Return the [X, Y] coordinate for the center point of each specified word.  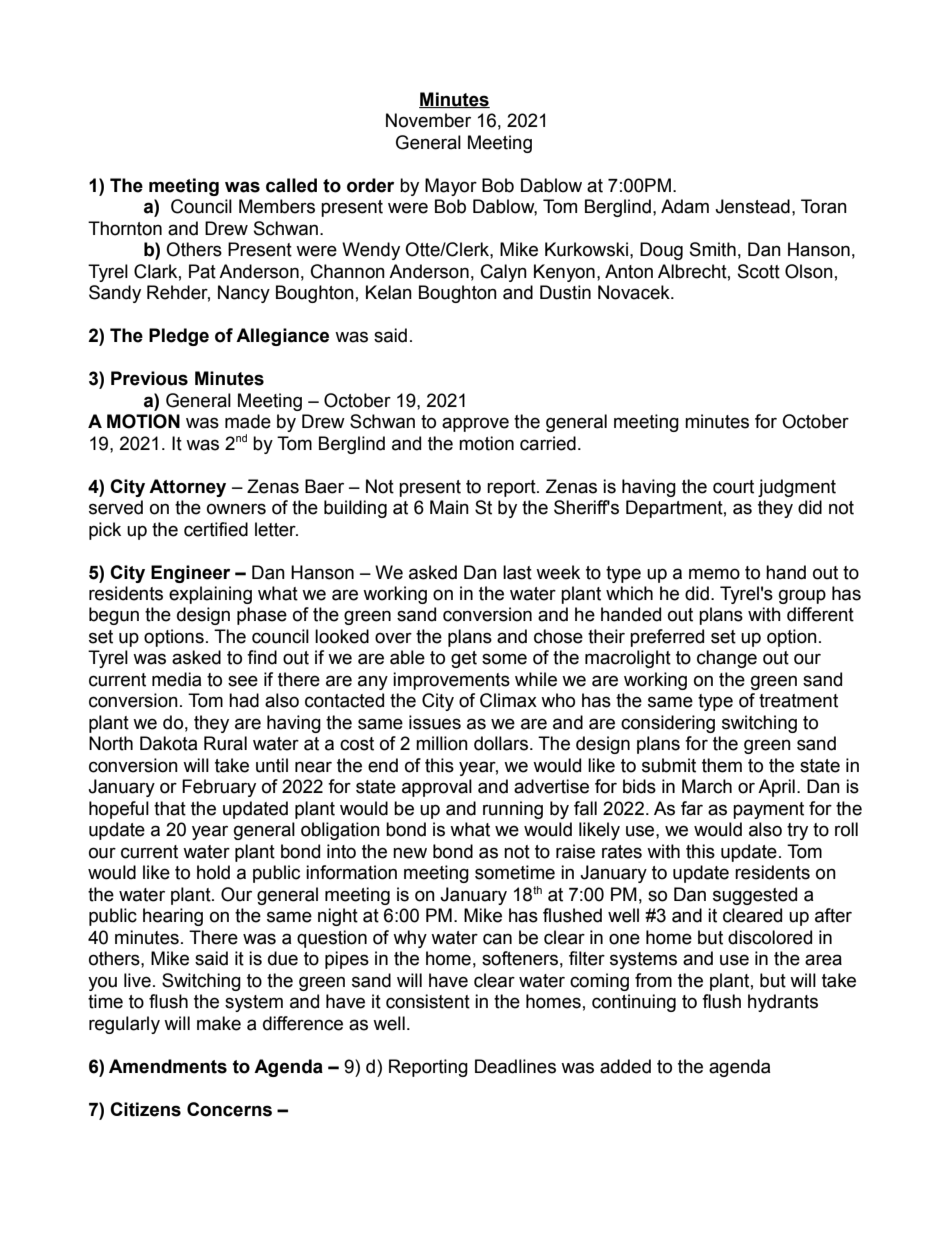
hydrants [783, 1003]
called [291, 185]
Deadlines [515, 1066]
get [464, 659]
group [802, 596]
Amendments [168, 1066]
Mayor [451, 187]
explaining [210, 595]
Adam [685, 206]
